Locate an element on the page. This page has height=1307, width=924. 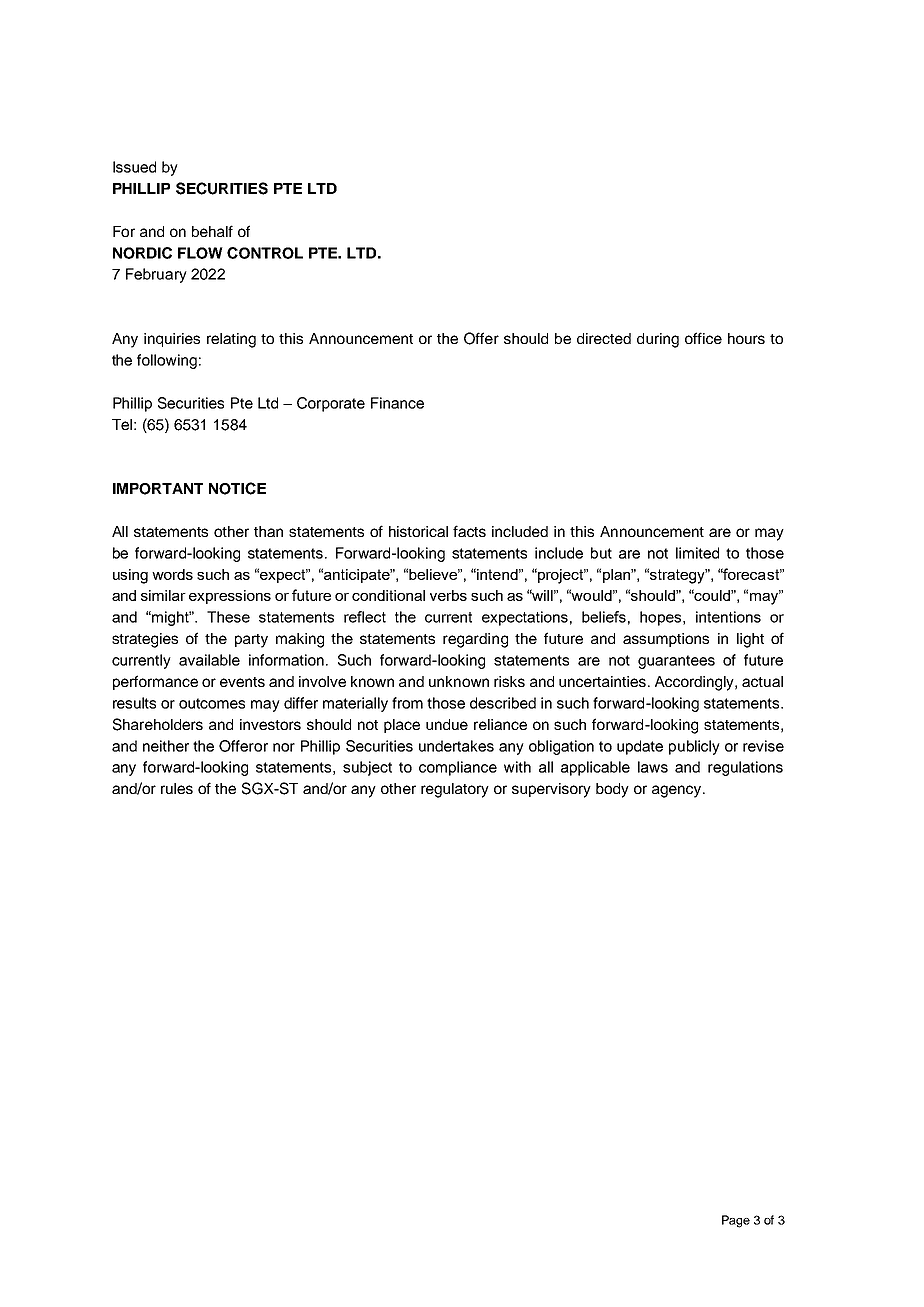
outcomes is located at coordinates (212, 703).
